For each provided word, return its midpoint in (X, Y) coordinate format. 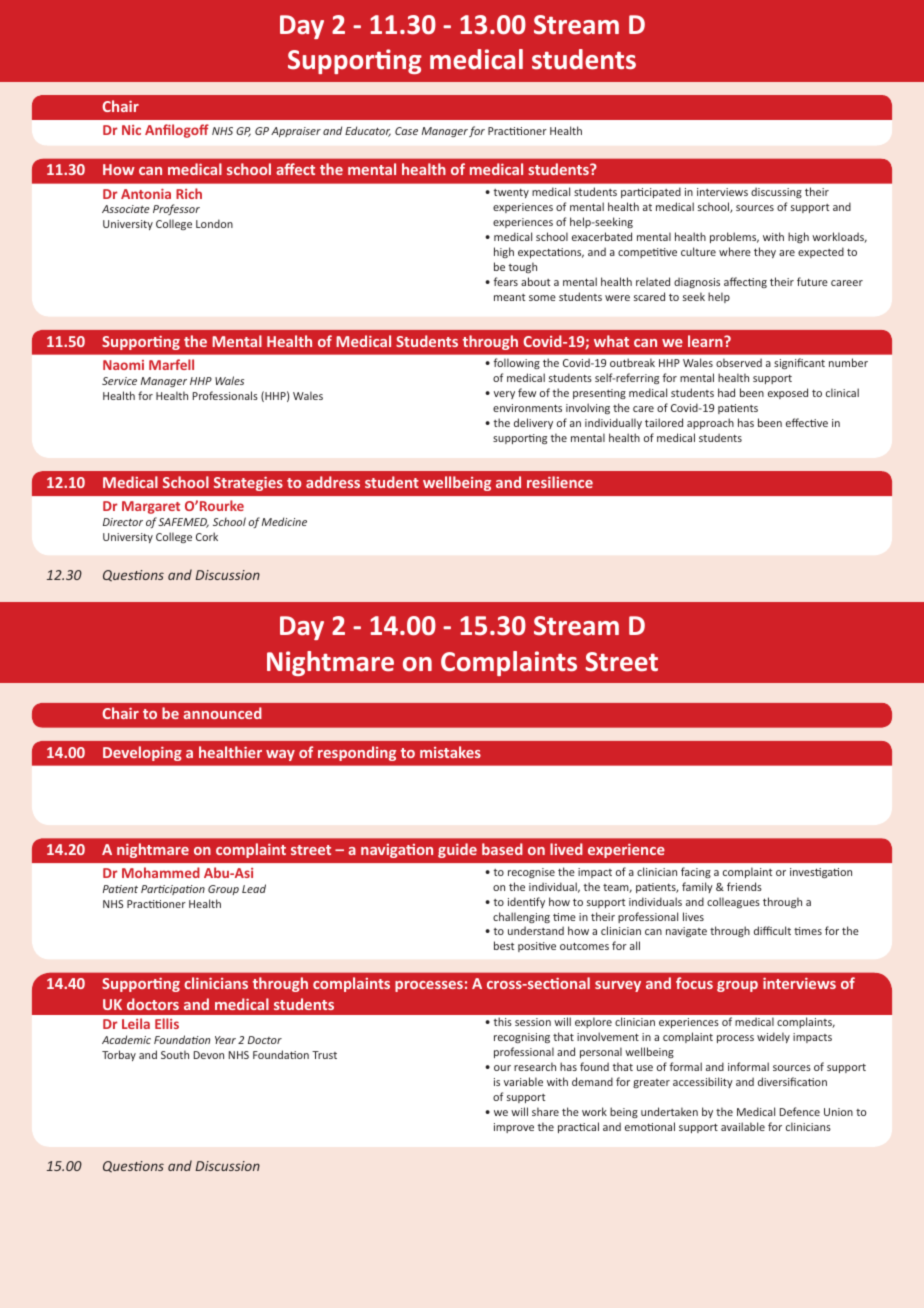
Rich (189, 193)
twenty (511, 193)
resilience (560, 482)
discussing (776, 192)
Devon (209, 1055)
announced (222, 713)
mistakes (450, 752)
